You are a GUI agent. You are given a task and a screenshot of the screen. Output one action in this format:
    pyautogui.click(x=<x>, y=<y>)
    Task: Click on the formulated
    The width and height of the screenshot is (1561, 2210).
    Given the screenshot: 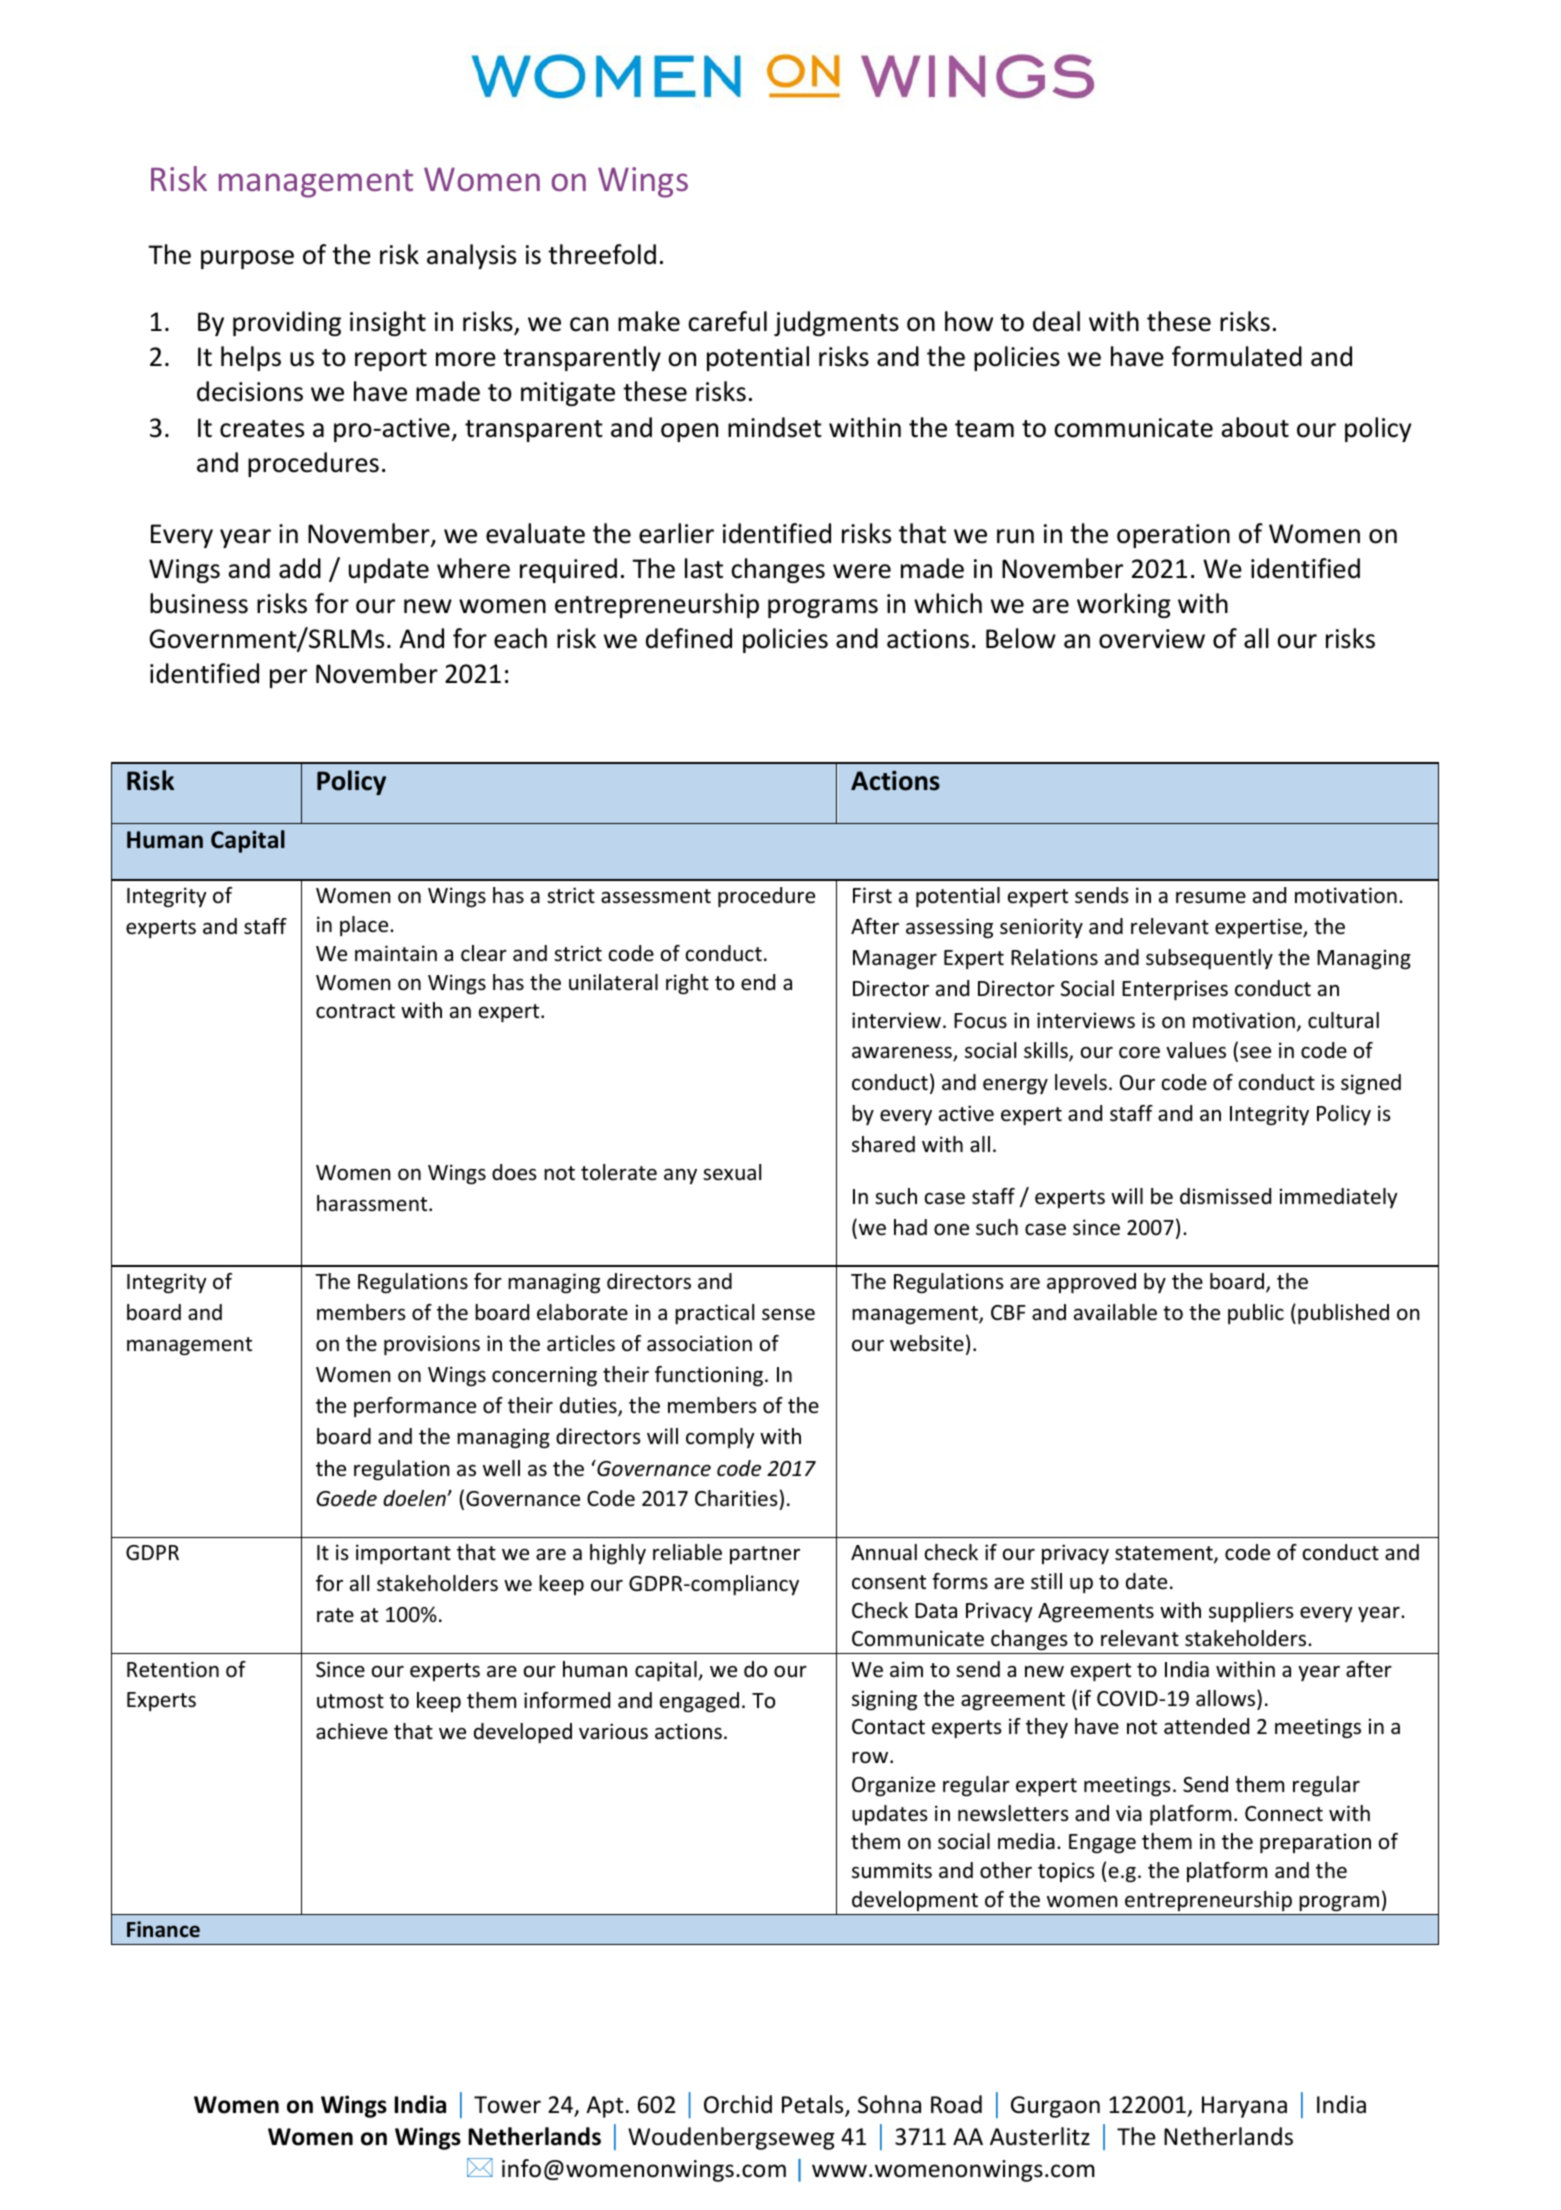 What is the action you would take?
    pyautogui.click(x=1237, y=356)
